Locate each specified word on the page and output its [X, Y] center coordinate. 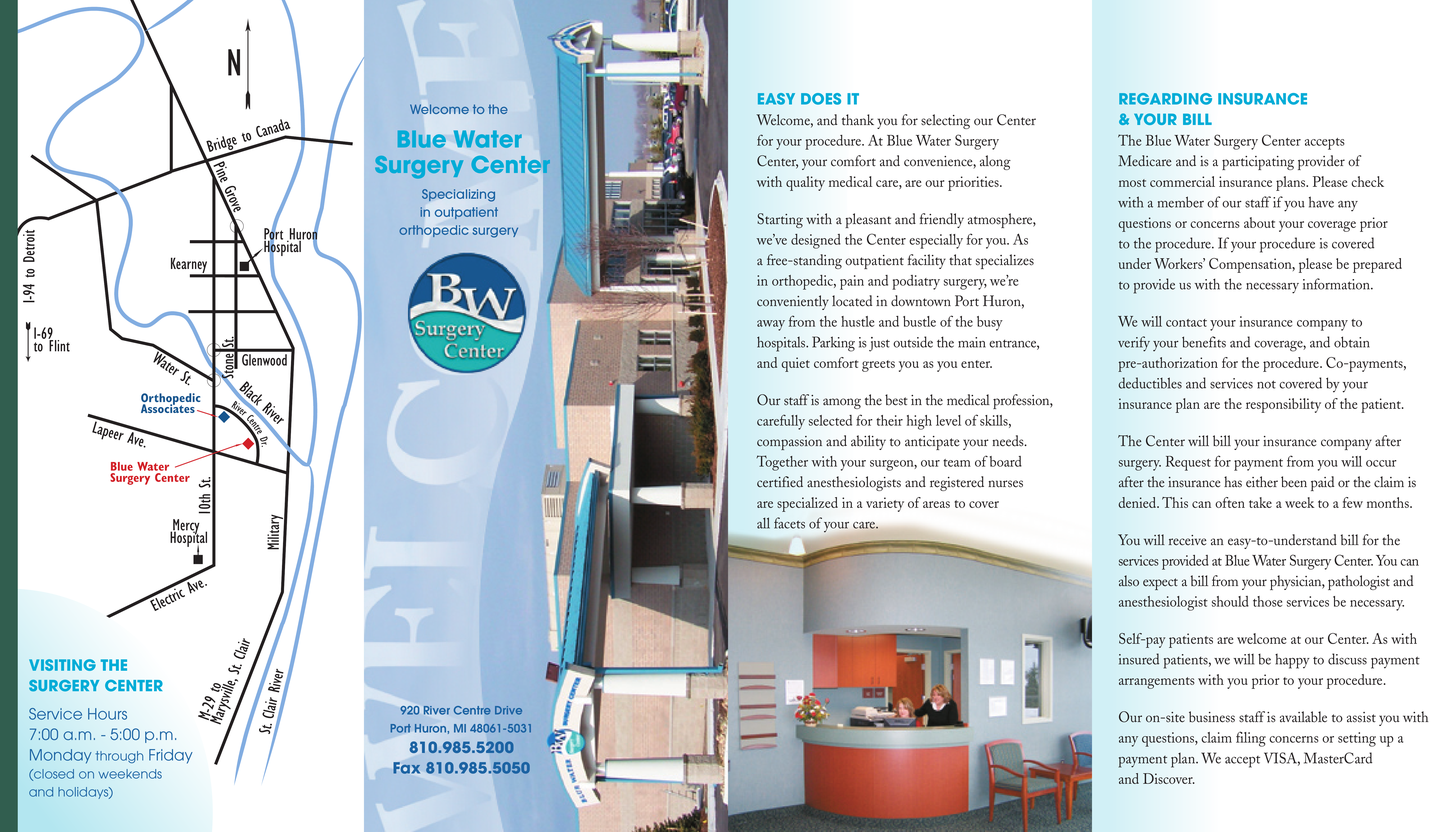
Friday [171, 756]
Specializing [458, 195]
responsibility [1283, 405]
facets [789, 523]
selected [830, 420]
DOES [821, 99]
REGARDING [1165, 99]
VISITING [62, 665]
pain [852, 282]
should [1230, 601]
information [1337, 284]
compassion [789, 443]
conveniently [793, 302]
